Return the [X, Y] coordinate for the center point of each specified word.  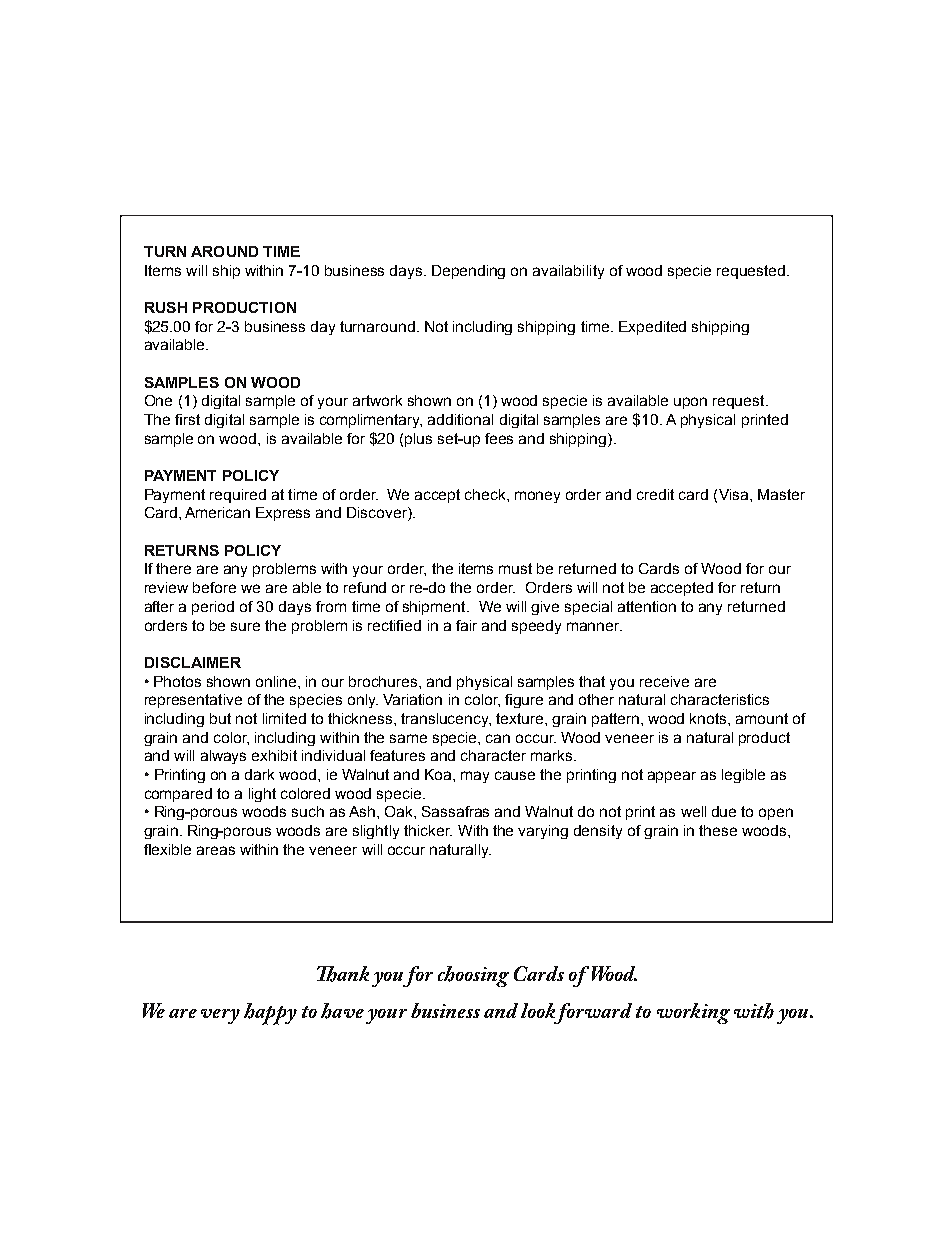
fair [466, 625]
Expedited [652, 328]
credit [655, 494]
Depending [468, 272]
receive [664, 681]
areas [216, 850]
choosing [473, 976]
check [486, 494]
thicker [428, 830]
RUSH [166, 307]
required [238, 496]
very [220, 1016]
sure [245, 626]
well [693, 811]
